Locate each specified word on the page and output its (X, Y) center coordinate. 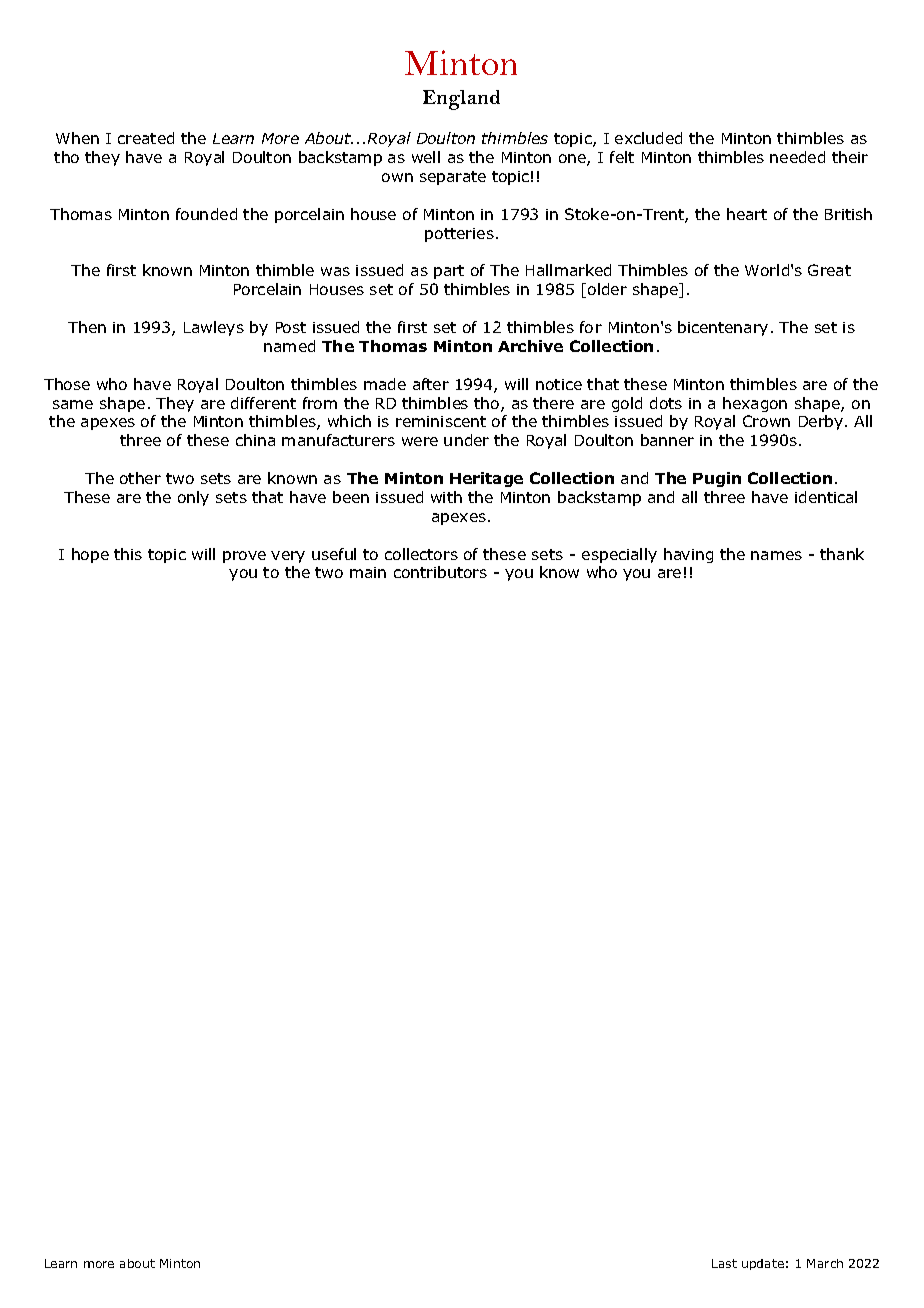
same (73, 404)
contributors (440, 572)
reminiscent (441, 421)
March (825, 1263)
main (368, 572)
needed (797, 157)
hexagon (755, 404)
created (146, 138)
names (776, 555)
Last (724, 1263)
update (763, 1264)
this (128, 554)
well (426, 157)
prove (244, 557)
